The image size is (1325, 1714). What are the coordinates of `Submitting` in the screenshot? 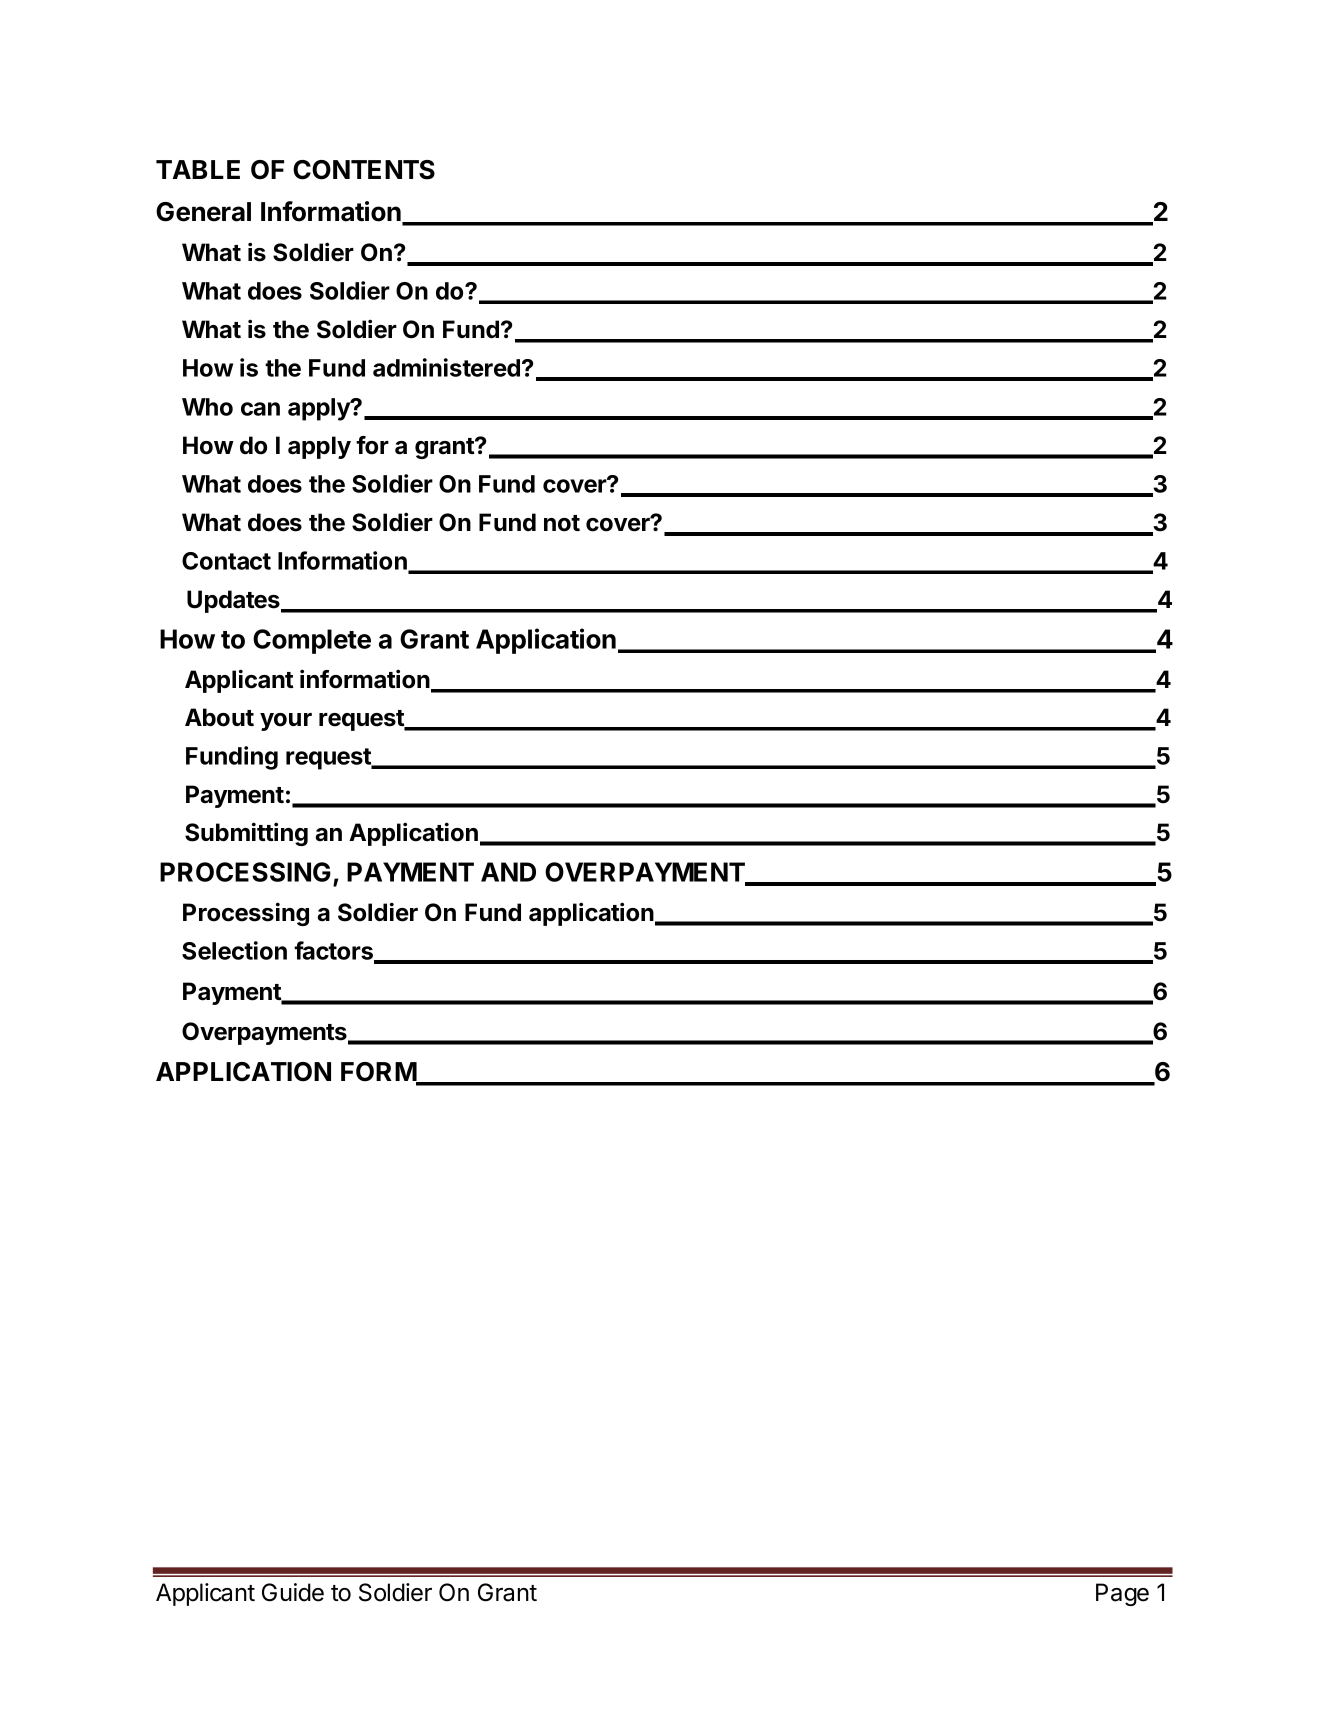 It's located at (246, 834).
